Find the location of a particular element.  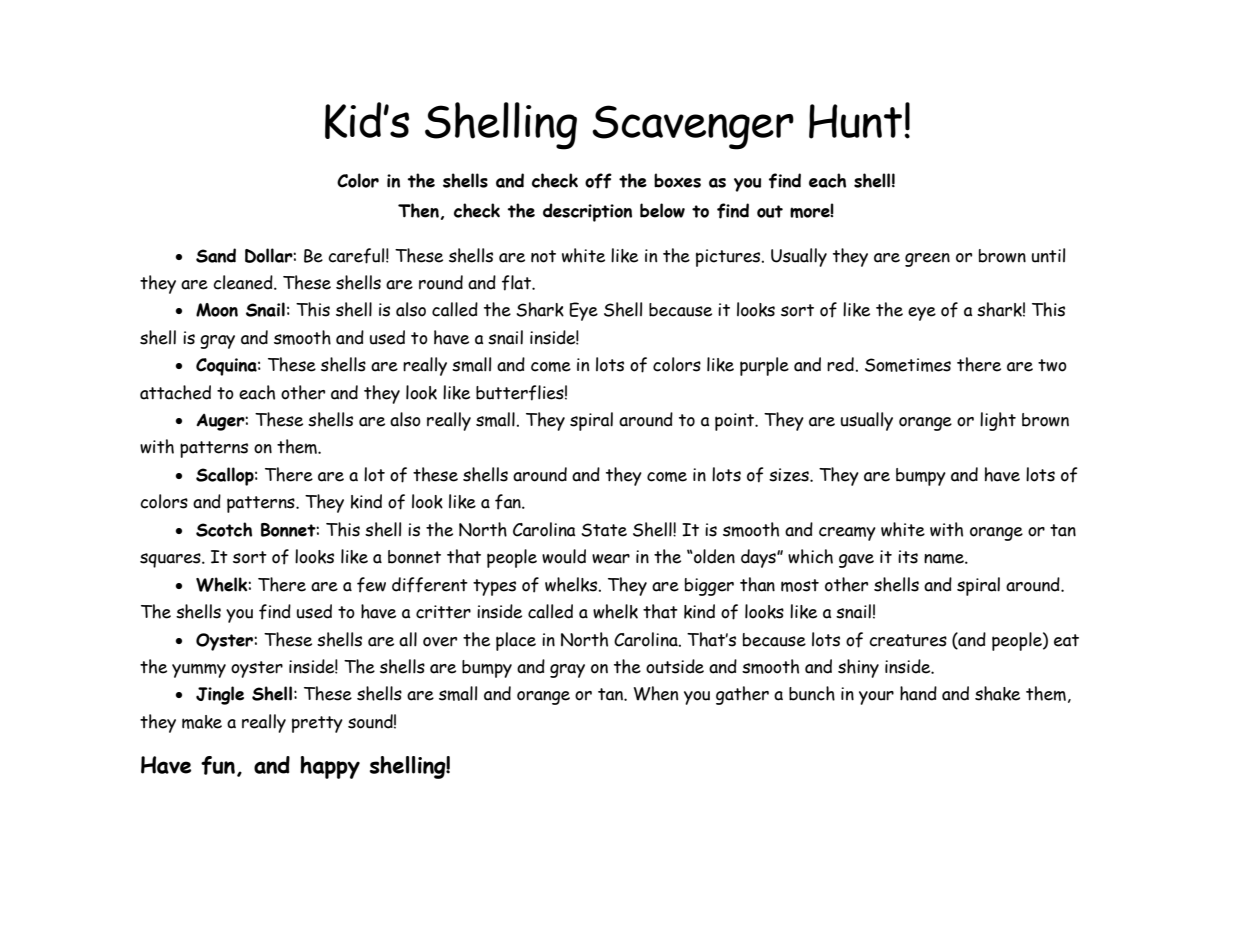

When is located at coordinates (656, 693).
